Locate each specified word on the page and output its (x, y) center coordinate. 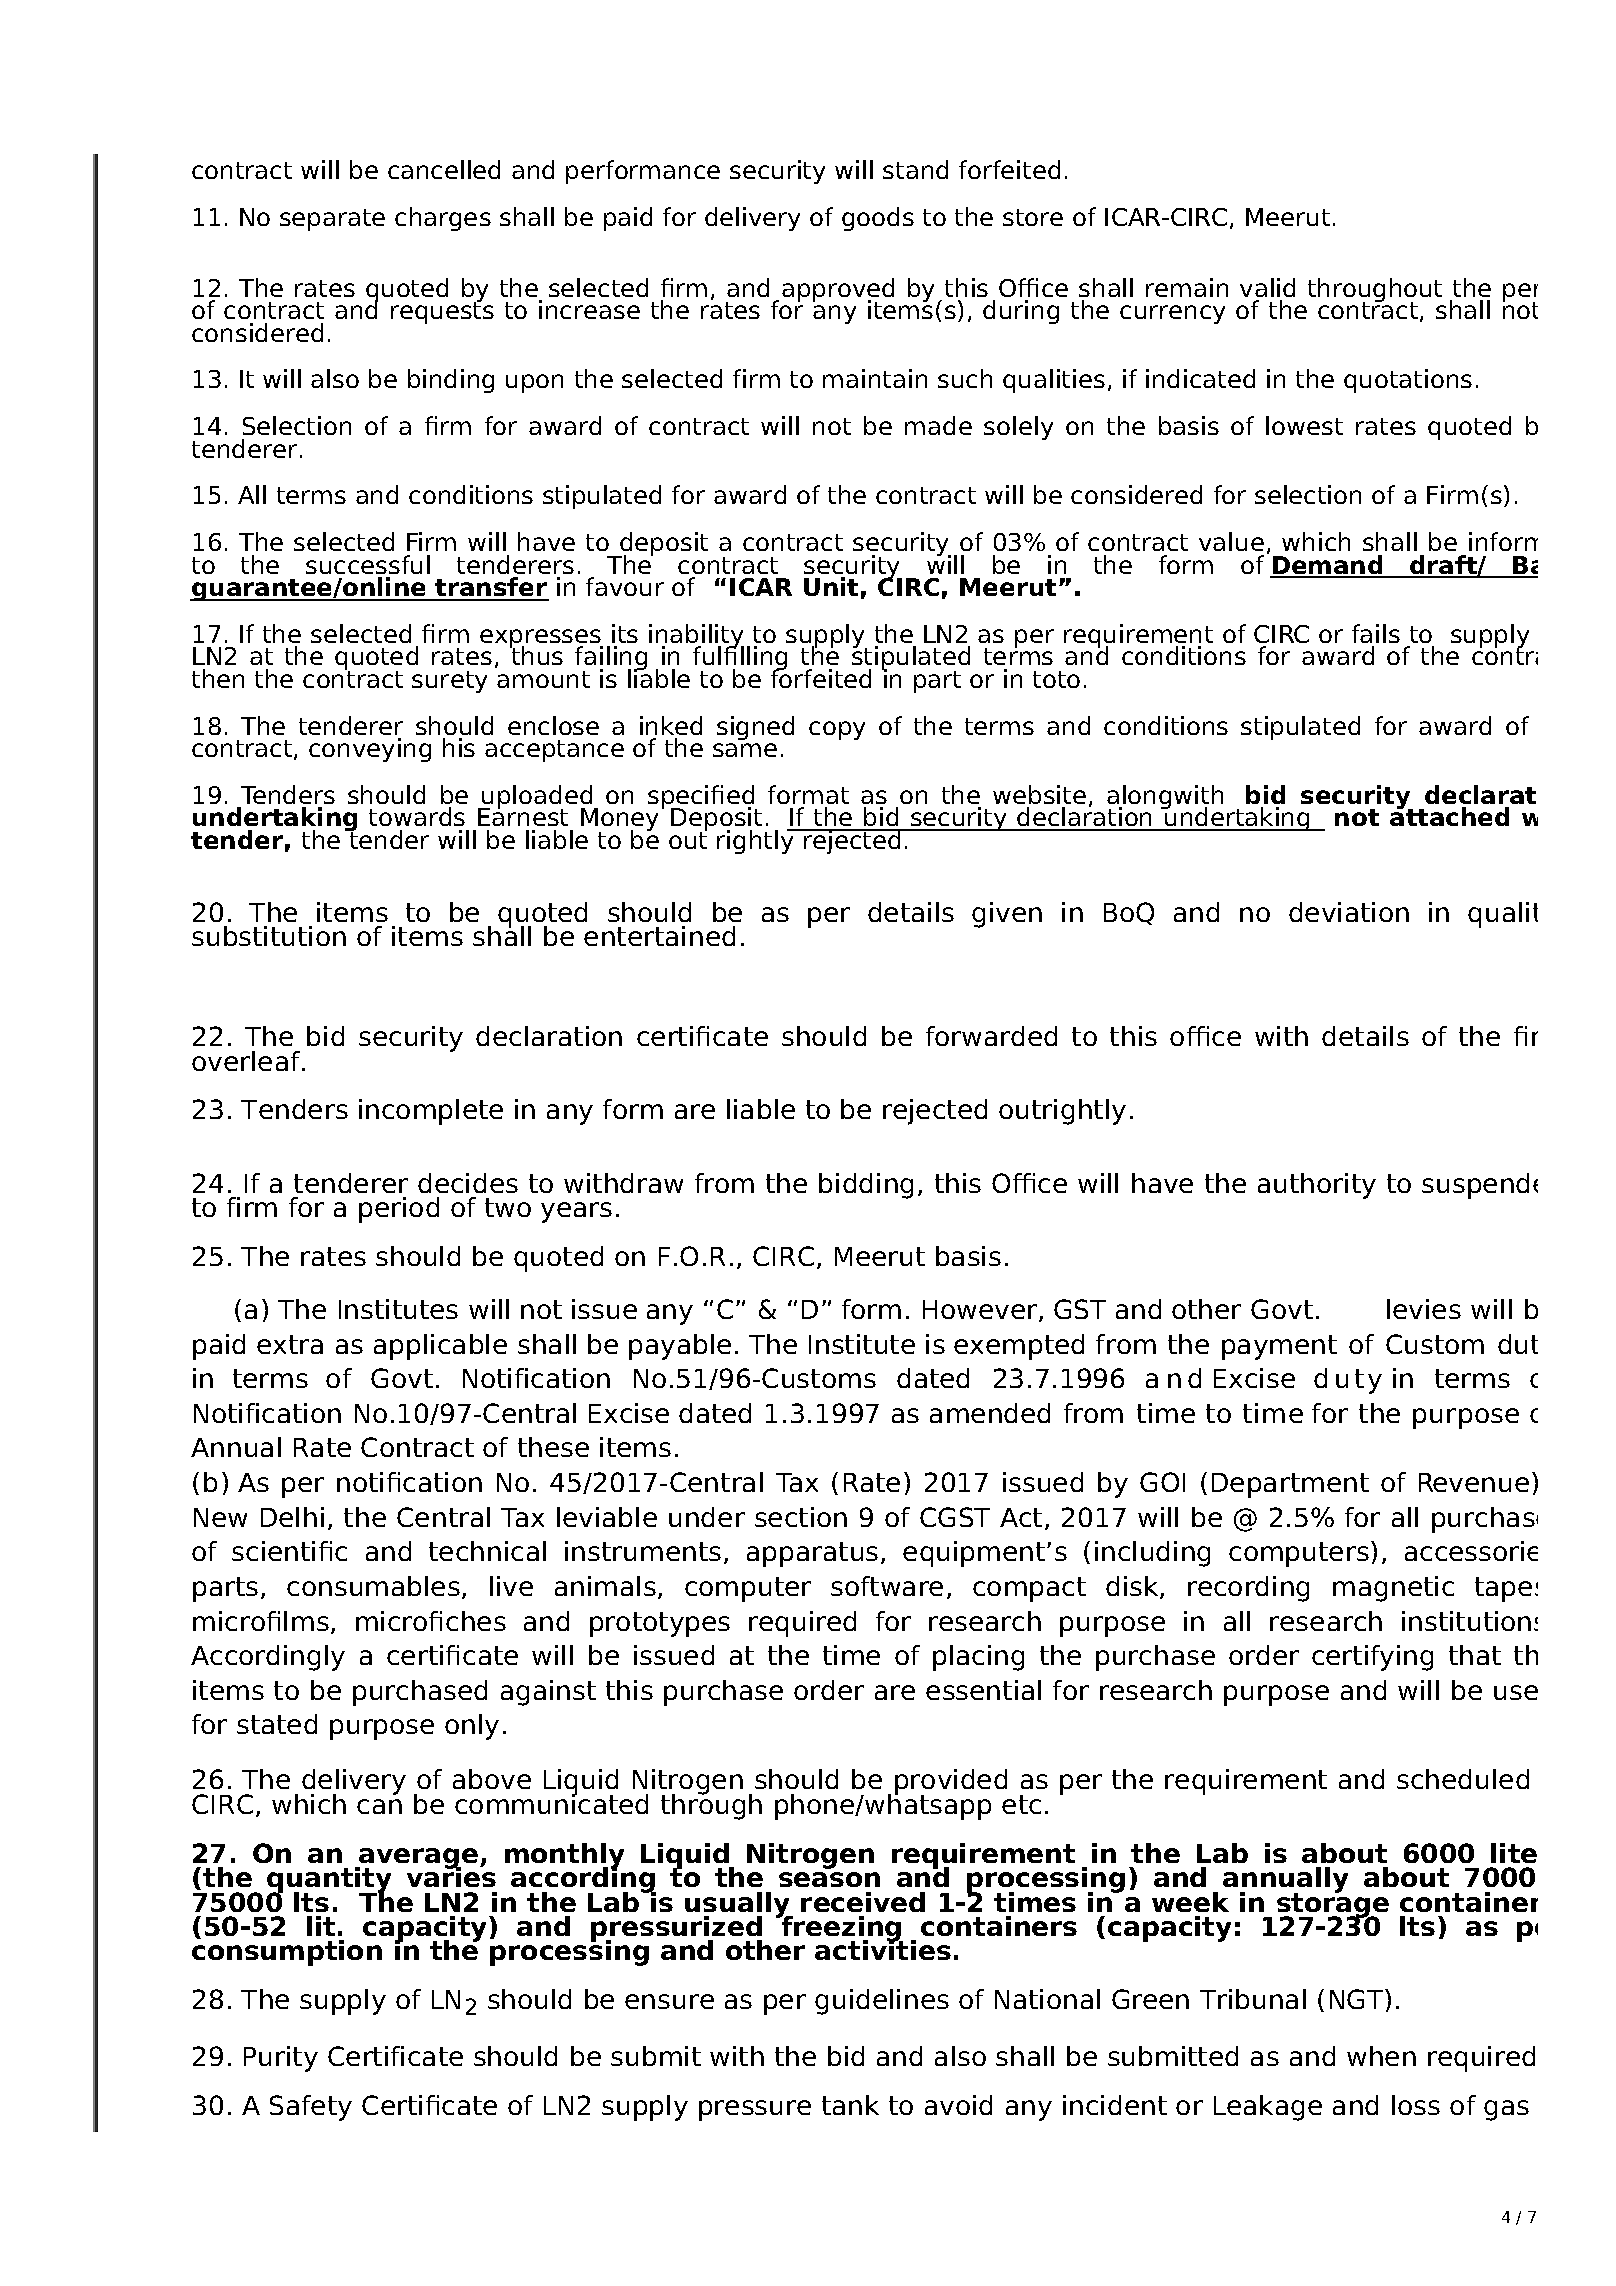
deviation (1349, 912)
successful (368, 564)
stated (277, 1724)
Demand (1328, 566)
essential (983, 1690)
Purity (281, 2059)
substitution (269, 936)
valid (1267, 287)
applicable (440, 1347)
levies (1424, 1309)
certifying (1372, 1658)
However (981, 1311)
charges (443, 219)
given (1007, 915)
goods (878, 219)
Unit (831, 586)
